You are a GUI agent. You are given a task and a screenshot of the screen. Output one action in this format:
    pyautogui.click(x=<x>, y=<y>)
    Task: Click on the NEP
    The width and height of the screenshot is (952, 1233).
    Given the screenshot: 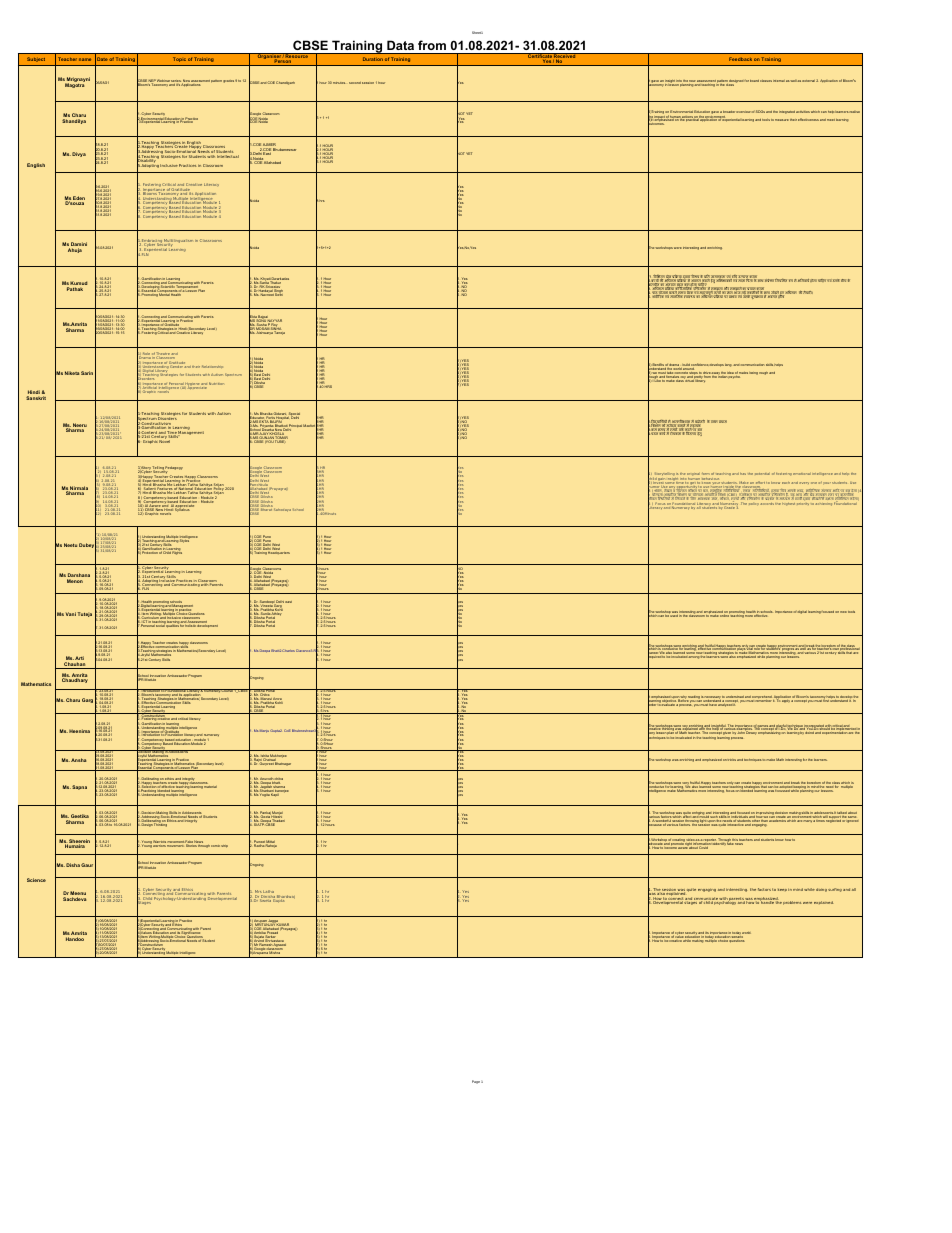 What is the action you would take?
    pyautogui.click(x=152, y=82)
